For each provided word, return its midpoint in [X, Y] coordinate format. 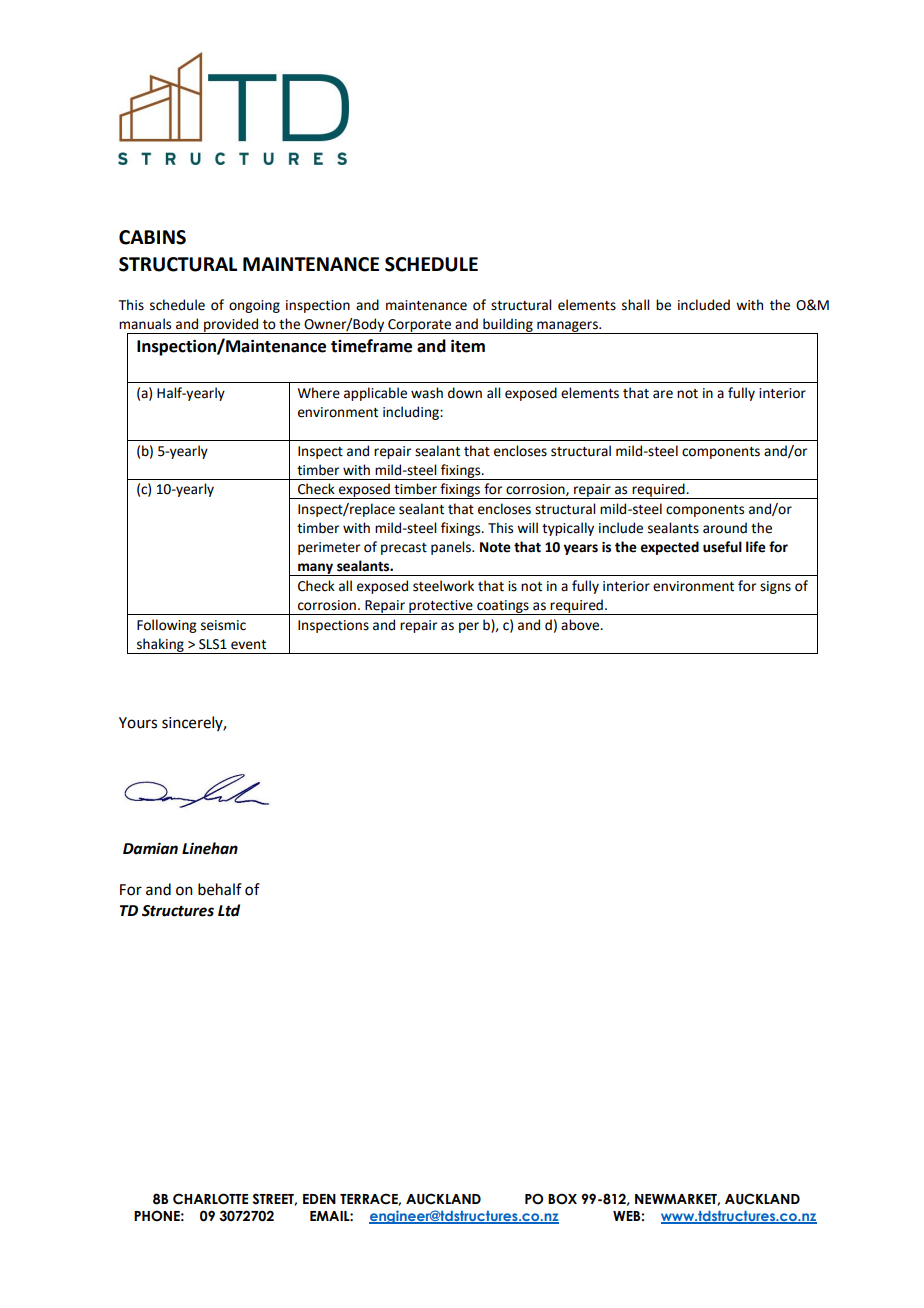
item [468, 346]
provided [231, 326]
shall [635, 305]
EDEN [319, 1199]
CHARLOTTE [210, 1199]
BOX [562, 1199]
